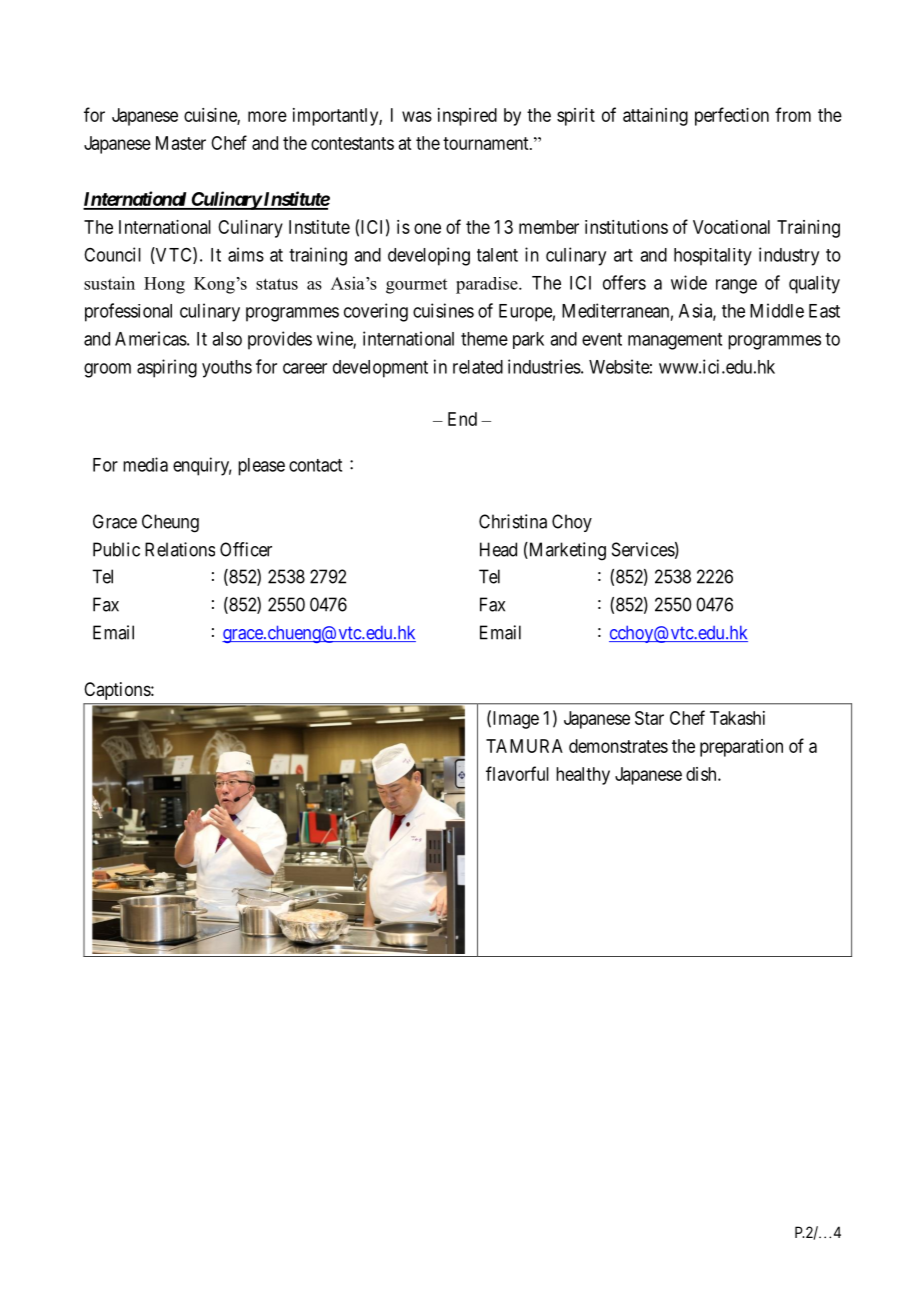 The width and height of the screenshot is (924, 1308). Describe the element at coordinates (487, 143) in the screenshot. I see `tournament` at that location.
